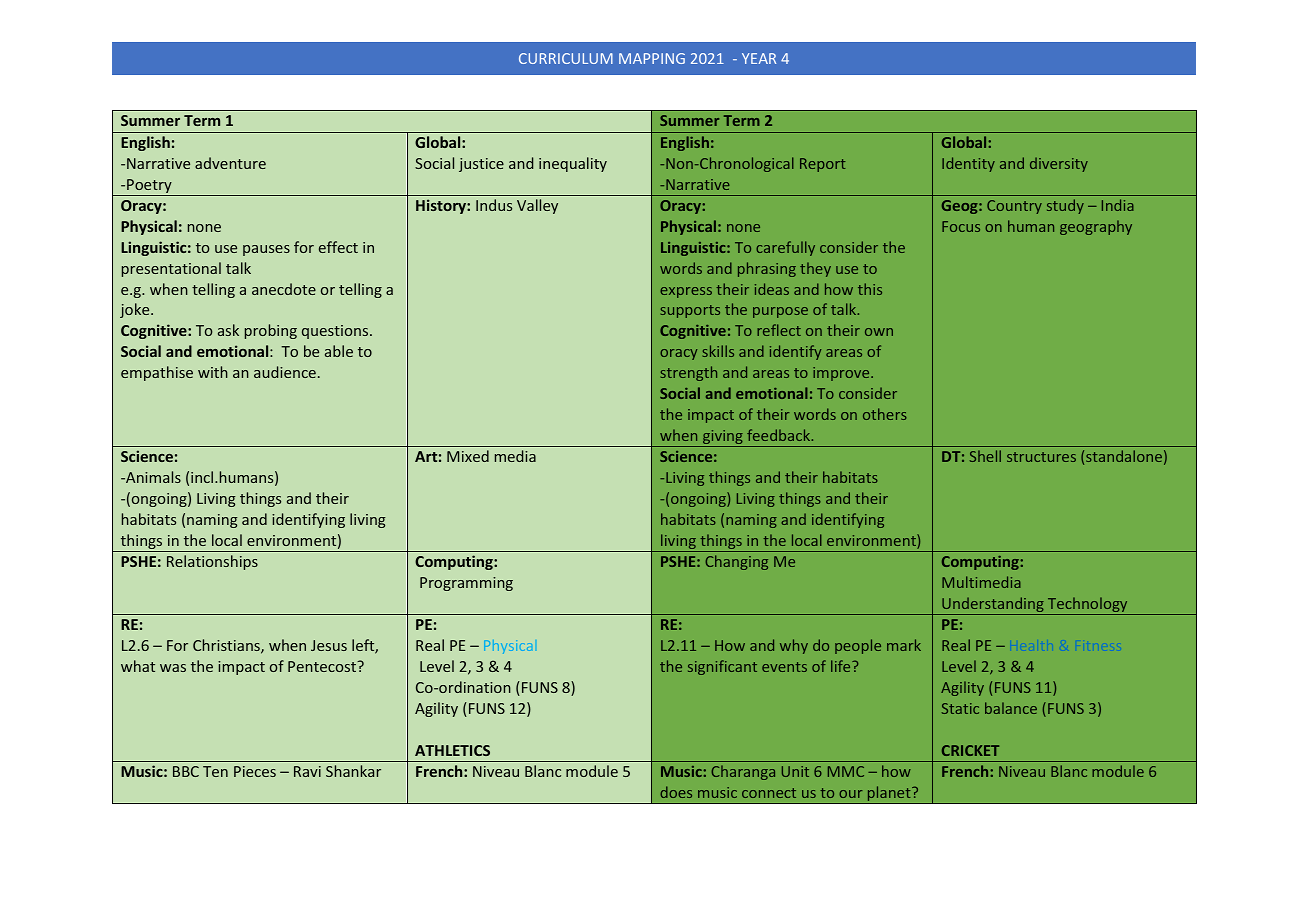 The image size is (1308, 924). I want to click on MAPPING, so click(652, 58).
